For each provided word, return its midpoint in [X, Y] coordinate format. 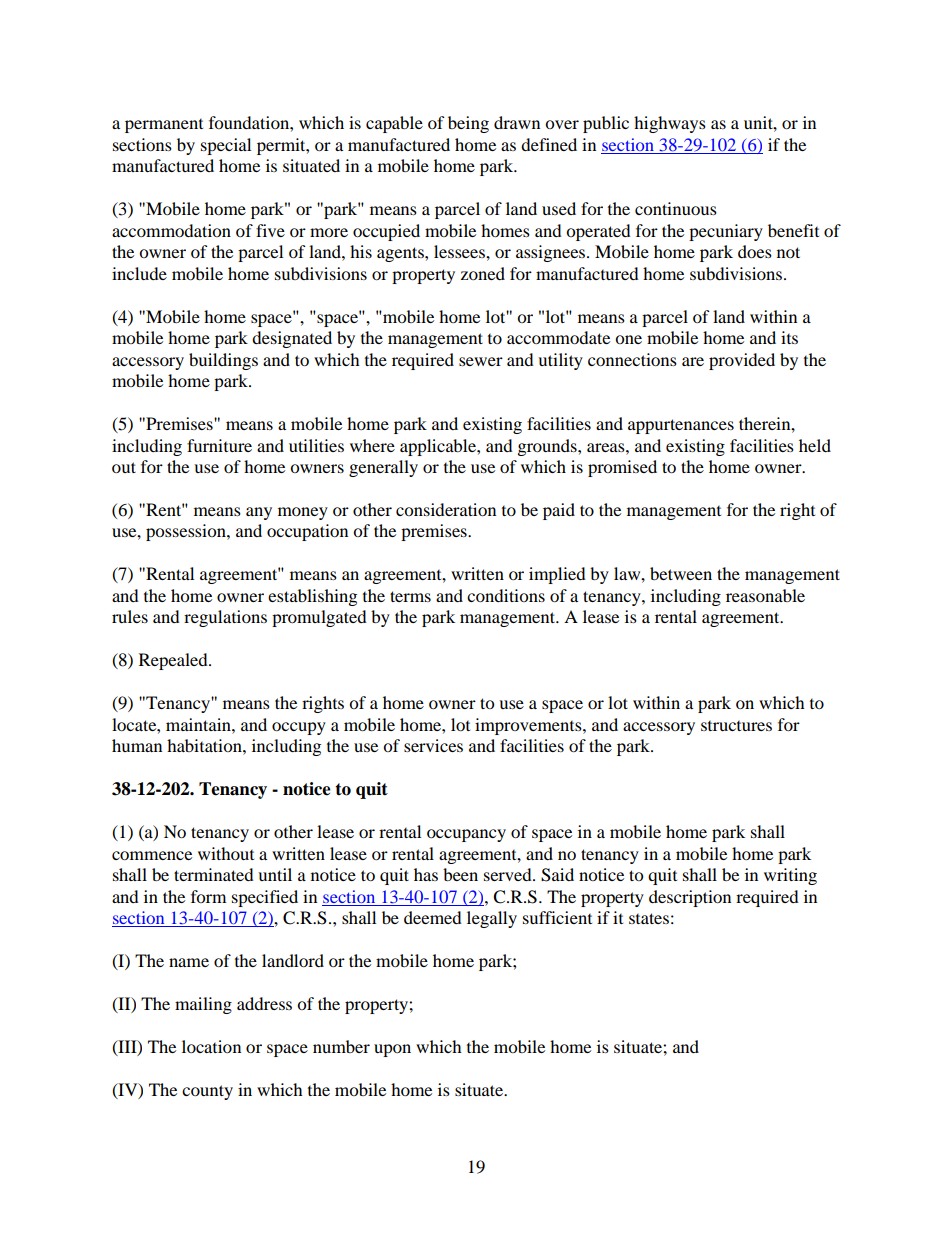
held [815, 445]
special [226, 146]
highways [670, 124]
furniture [219, 445]
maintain [199, 724]
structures [736, 726]
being [468, 124]
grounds [548, 447]
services [433, 745]
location [211, 1046]
